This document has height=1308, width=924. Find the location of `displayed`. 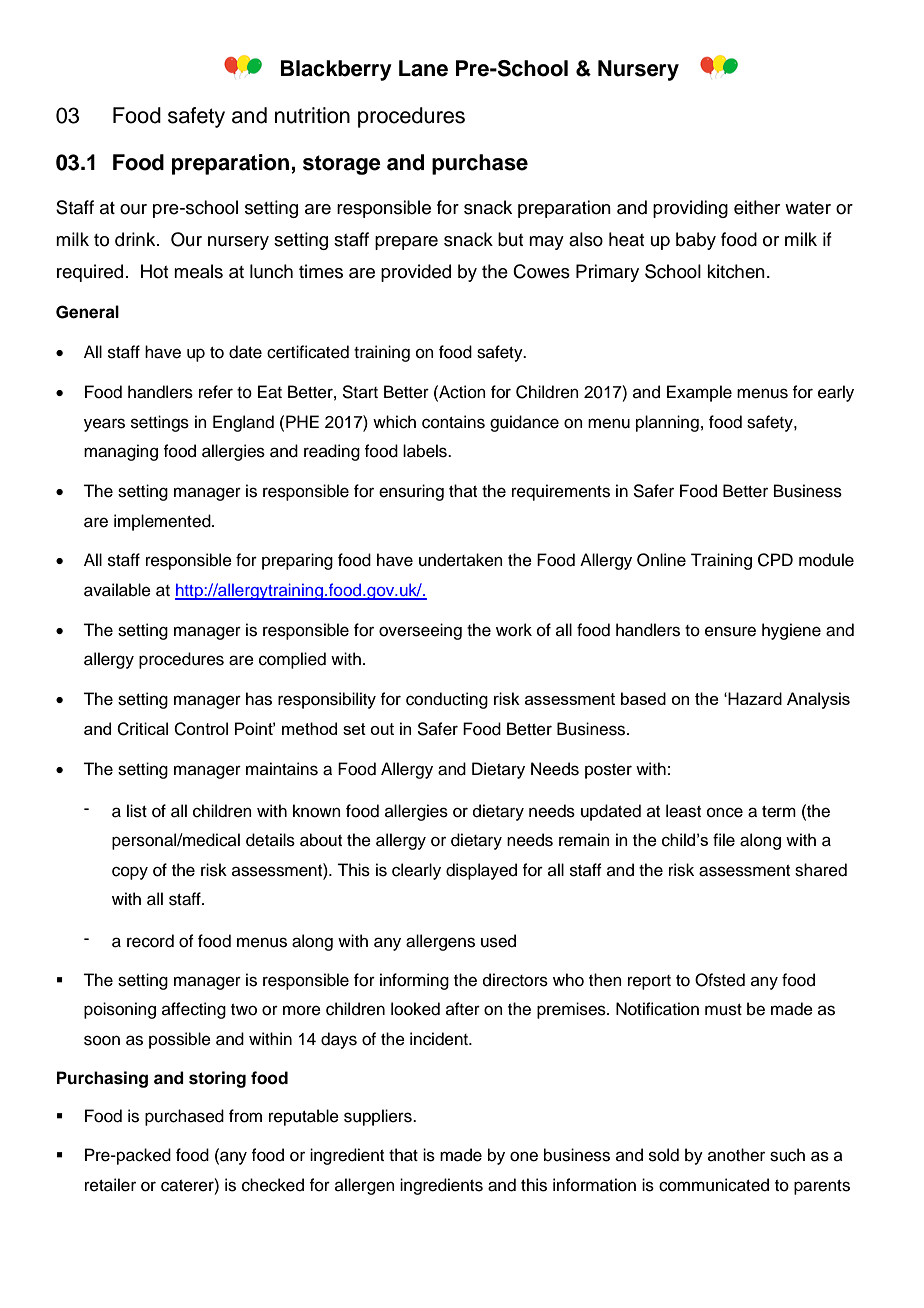

displayed is located at coordinates (481, 871).
